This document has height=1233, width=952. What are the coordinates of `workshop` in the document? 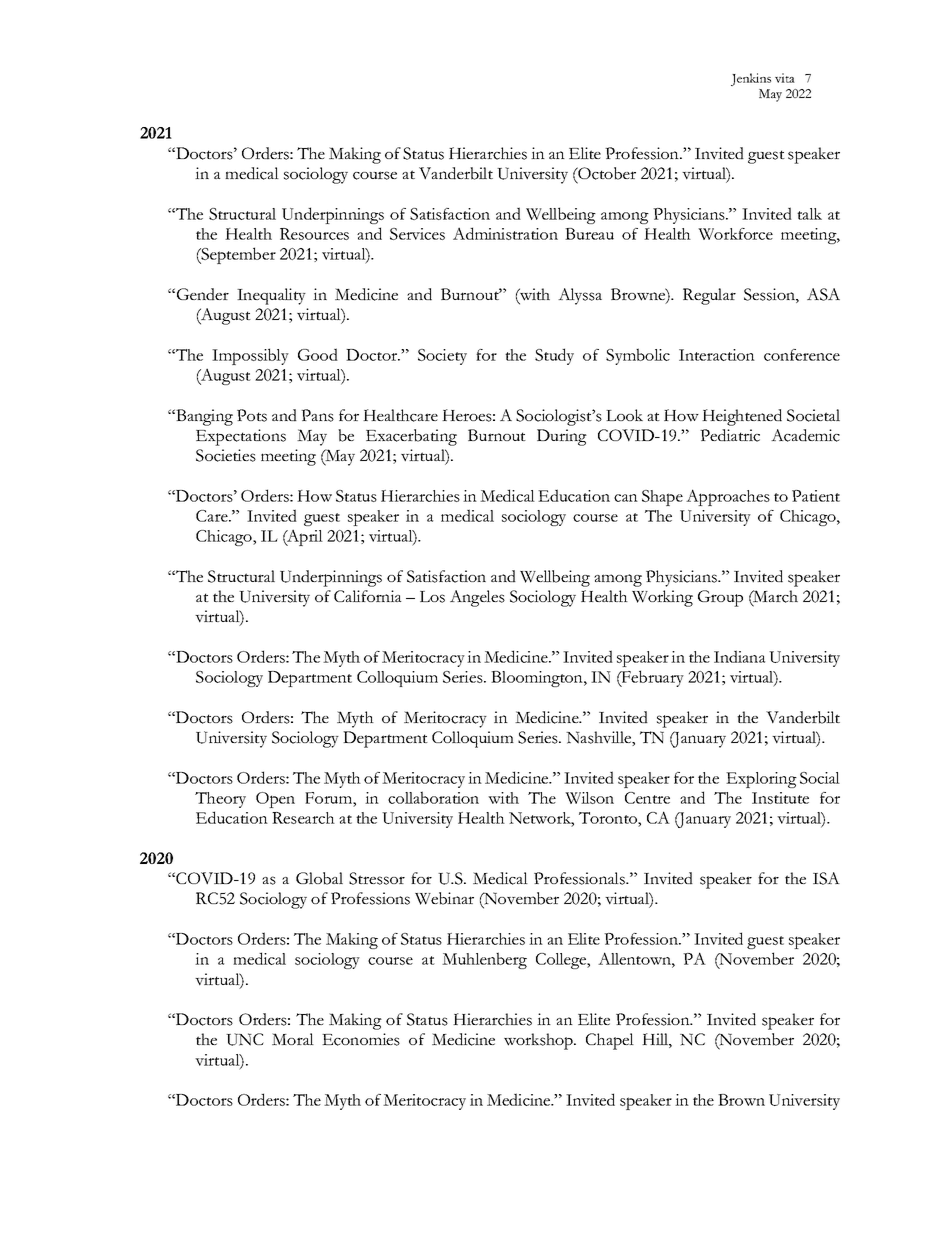 It's located at (539, 1041).
